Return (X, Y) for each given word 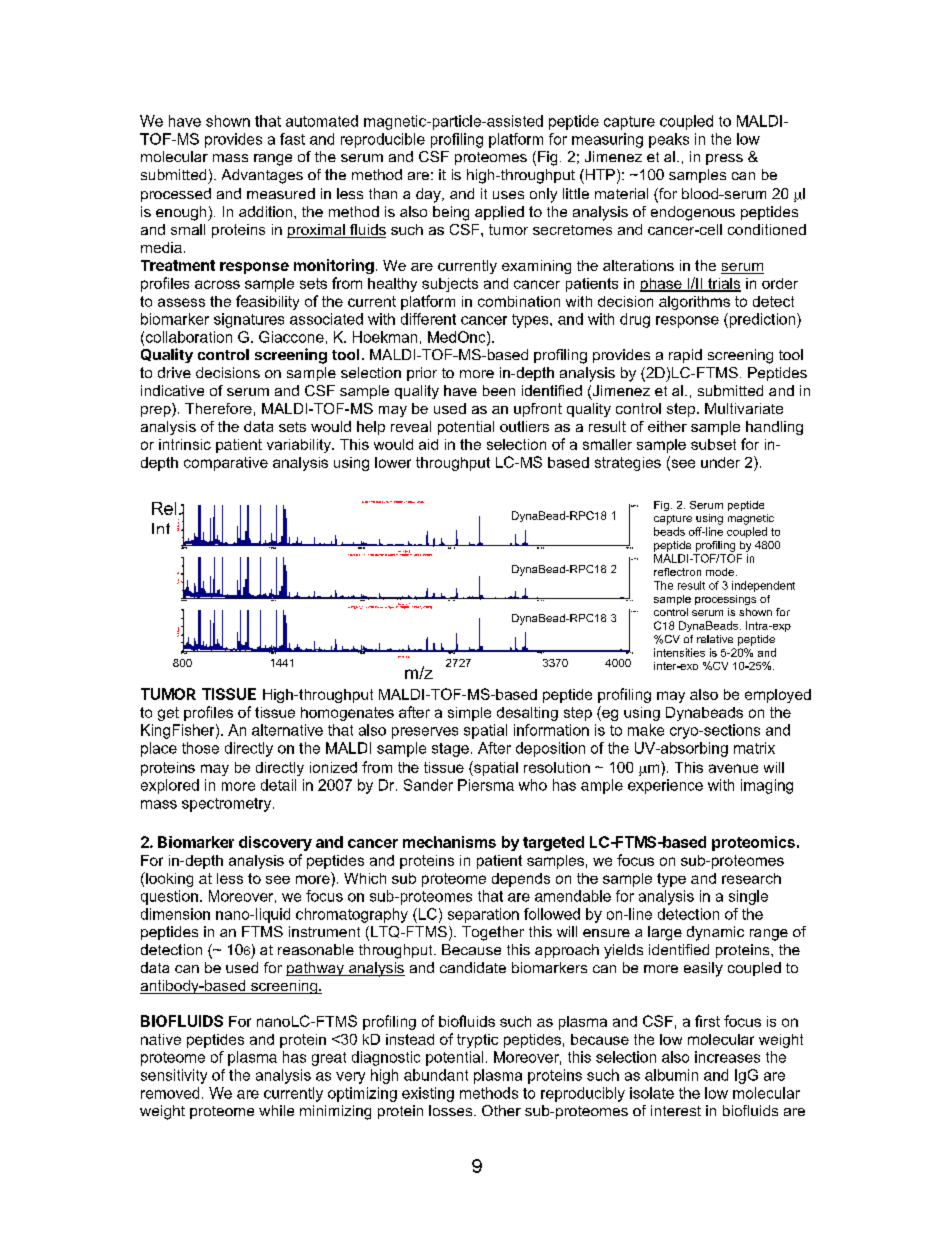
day (429, 195)
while (276, 1110)
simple (469, 714)
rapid (685, 356)
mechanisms (449, 842)
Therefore (218, 408)
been (499, 390)
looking (168, 879)
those (200, 748)
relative (715, 639)
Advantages (262, 176)
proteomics (753, 843)
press (724, 159)
